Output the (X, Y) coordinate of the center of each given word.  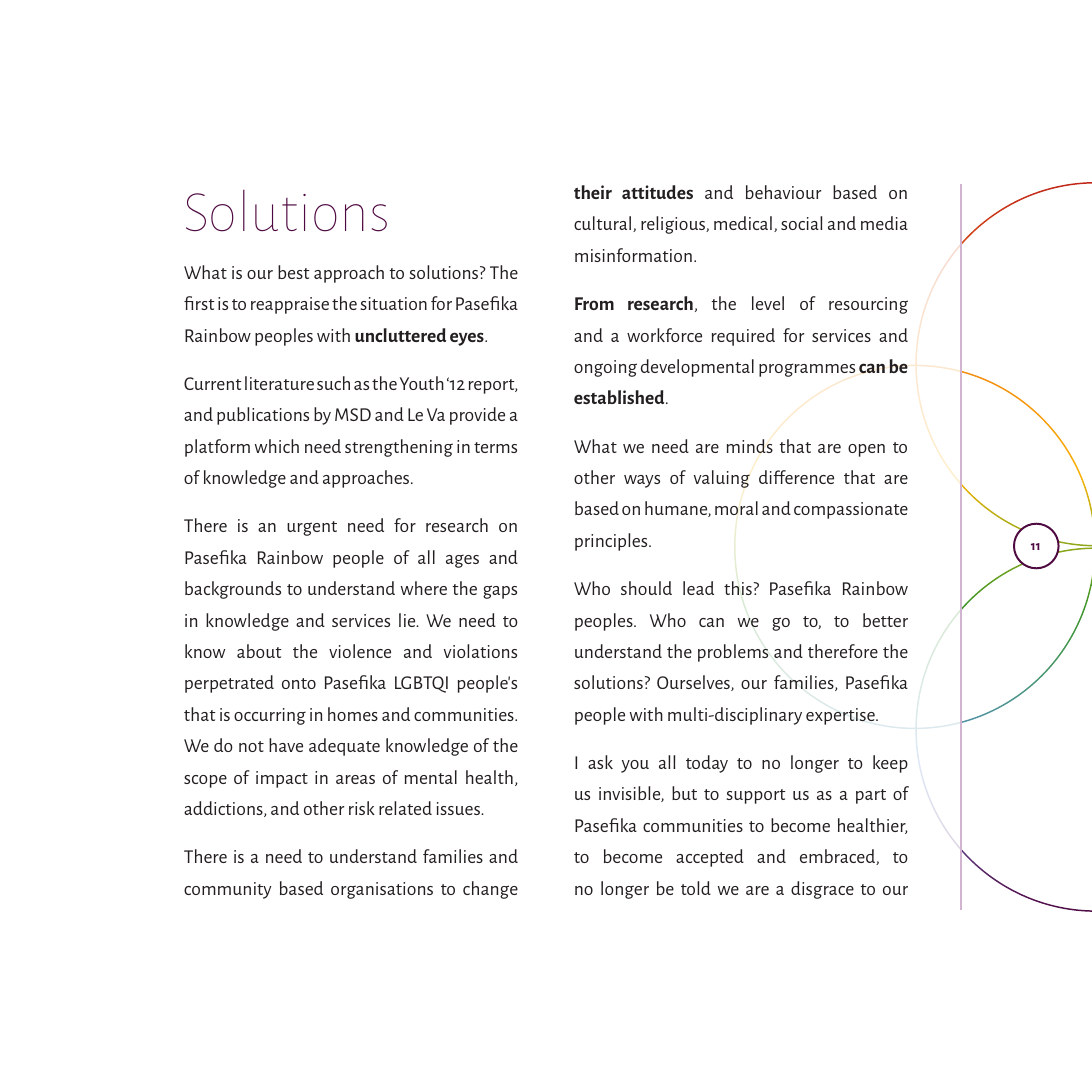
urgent (312, 528)
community (228, 890)
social (801, 223)
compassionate (851, 510)
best (293, 272)
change (490, 890)
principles (612, 542)
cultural (604, 224)
